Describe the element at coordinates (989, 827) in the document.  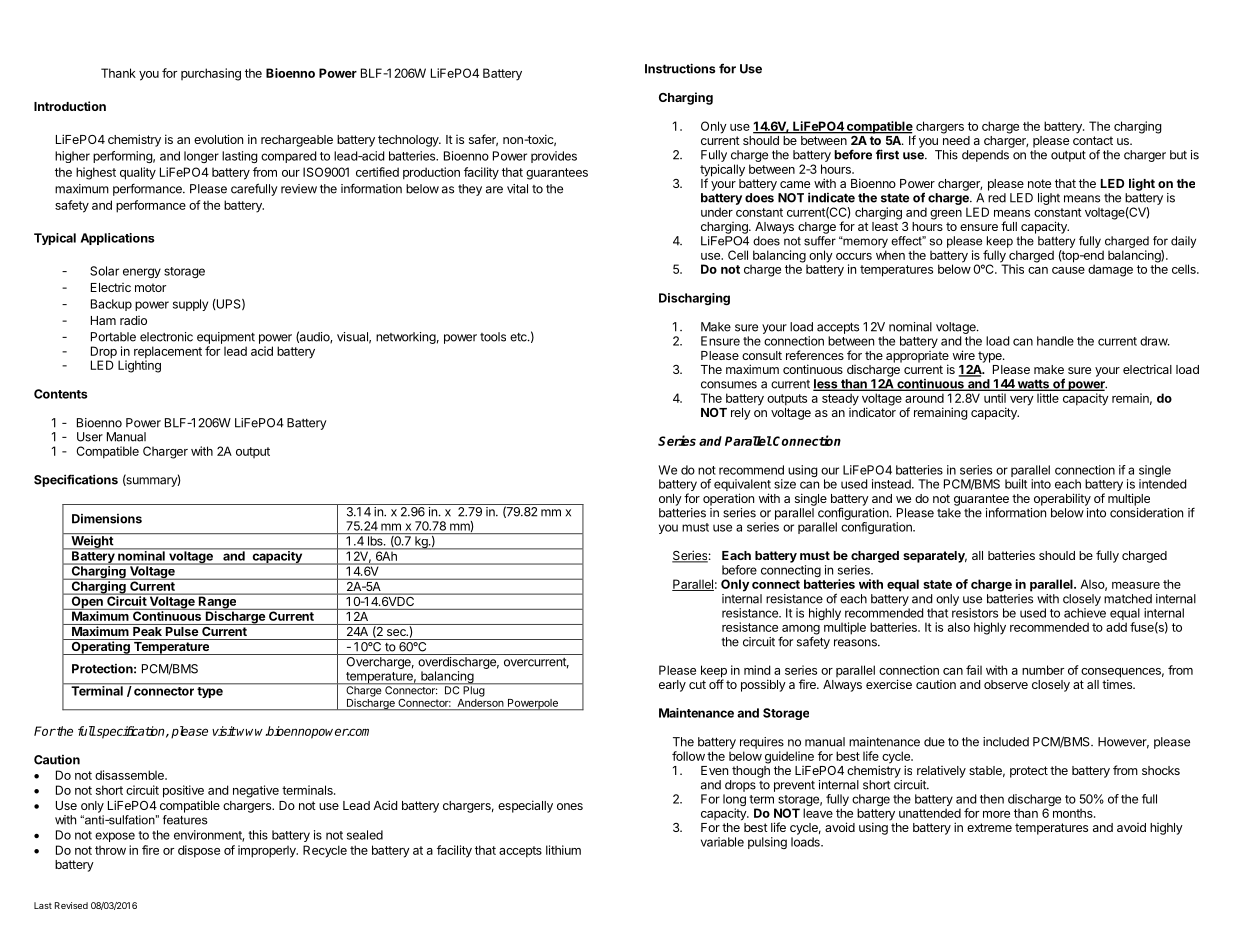
I see `extreme` at that location.
